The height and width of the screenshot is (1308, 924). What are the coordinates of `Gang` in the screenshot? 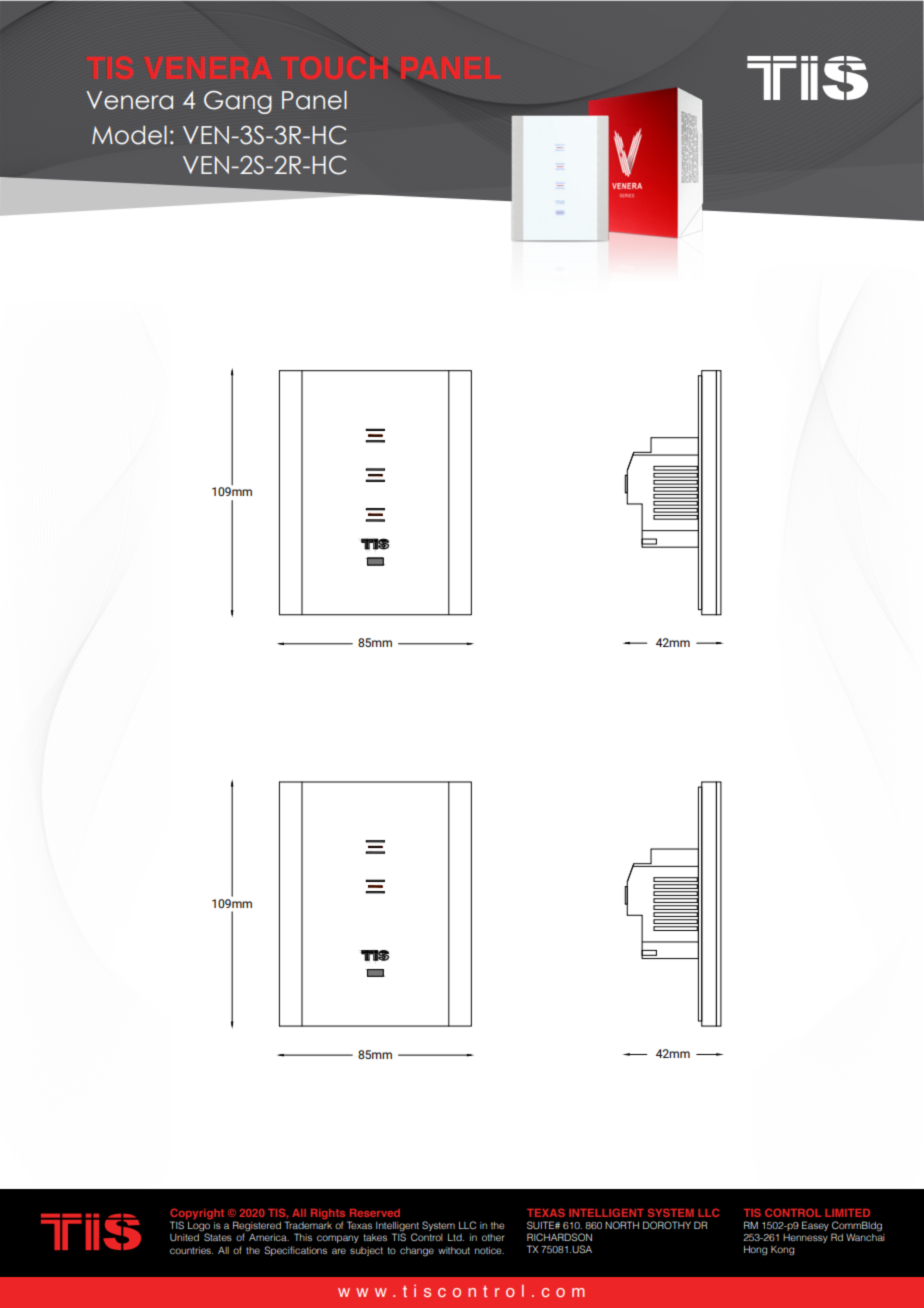 It's located at (238, 102).
